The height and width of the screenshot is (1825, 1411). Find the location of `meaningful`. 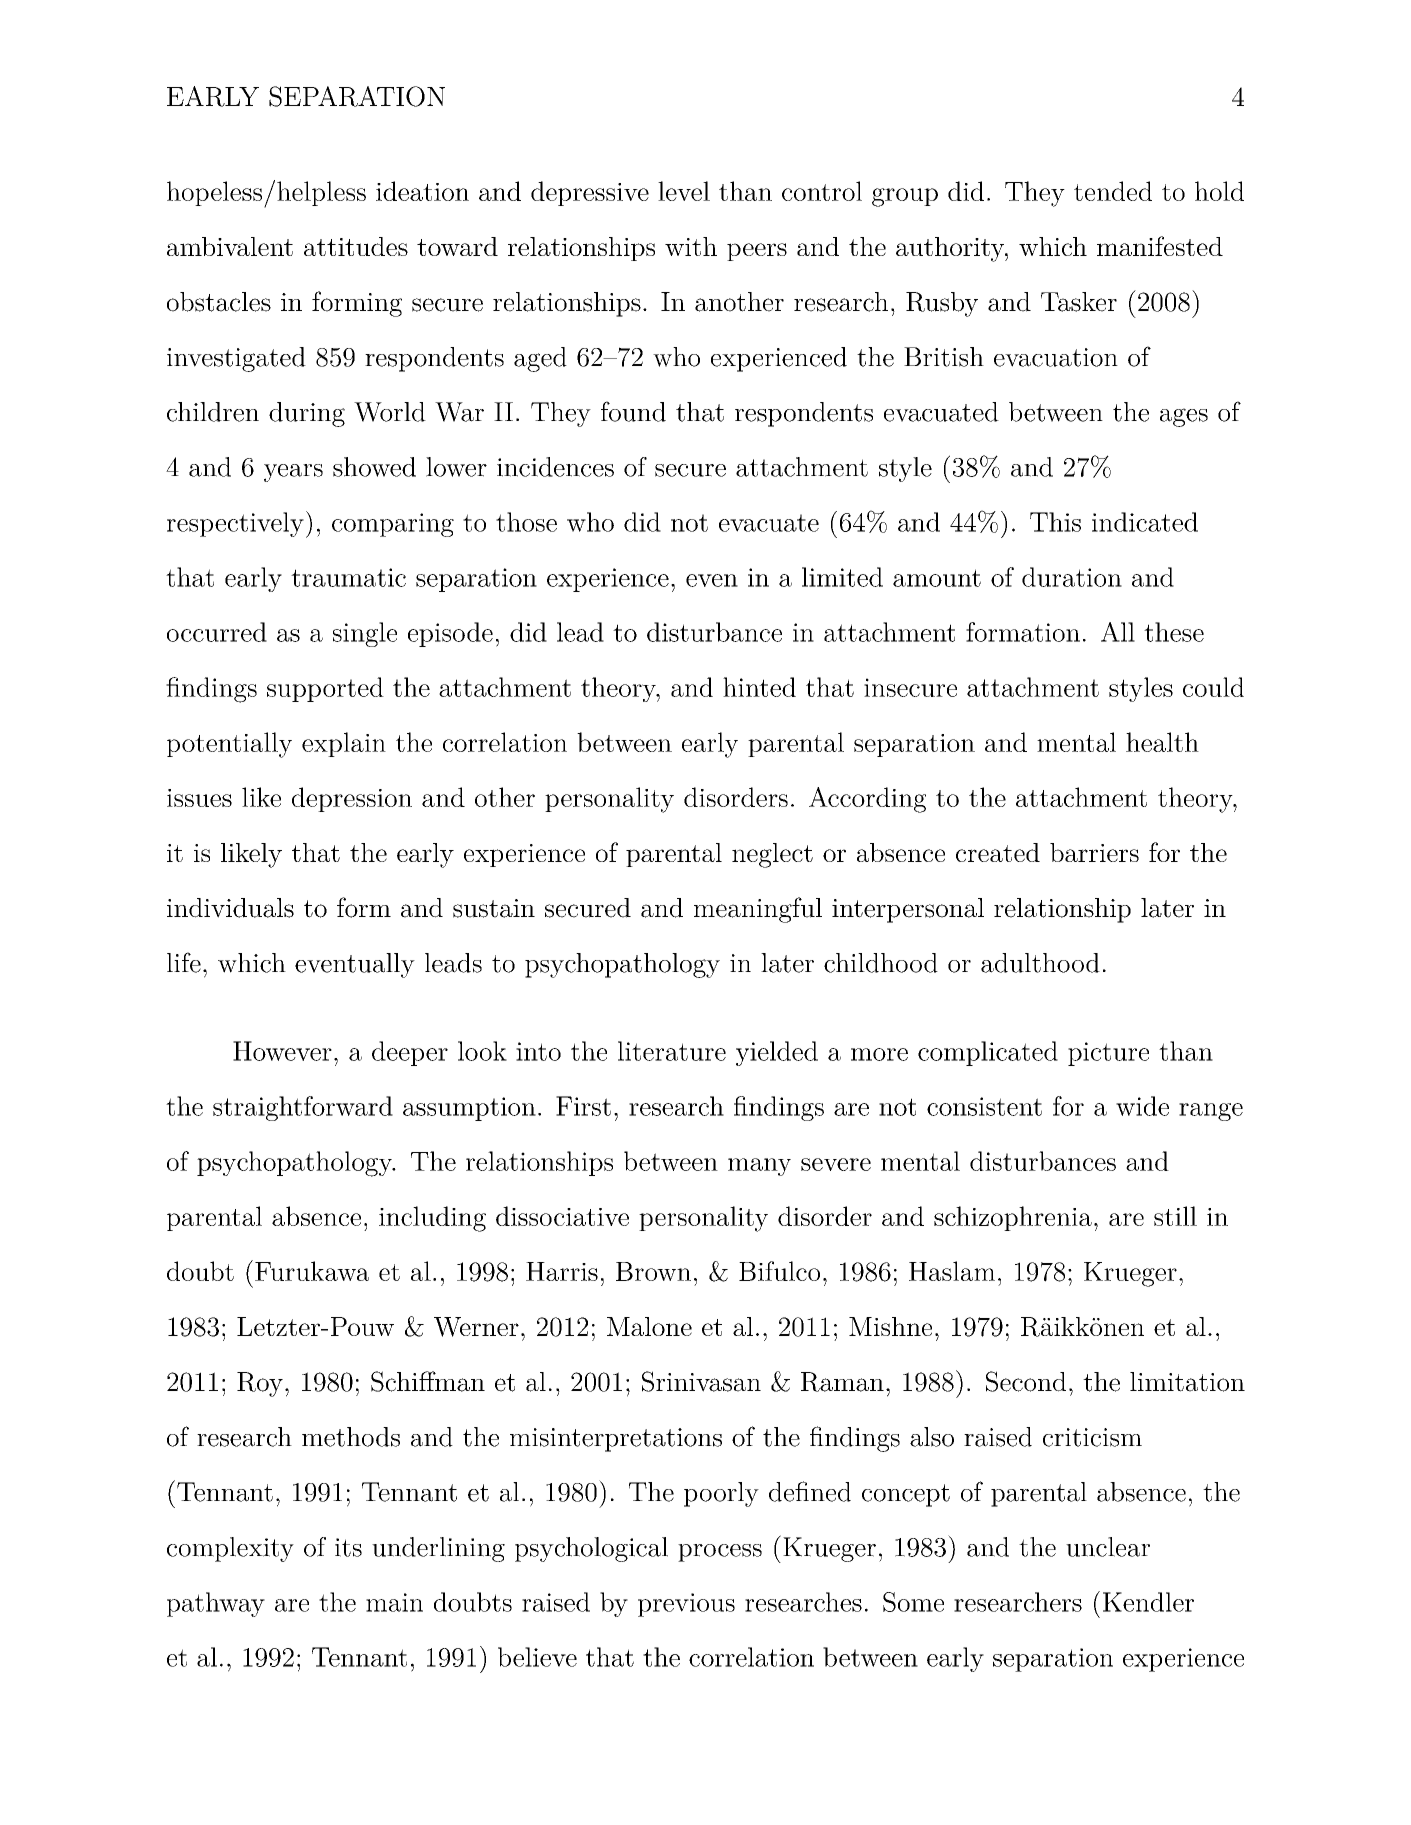

meaningful is located at coordinates (758, 910).
